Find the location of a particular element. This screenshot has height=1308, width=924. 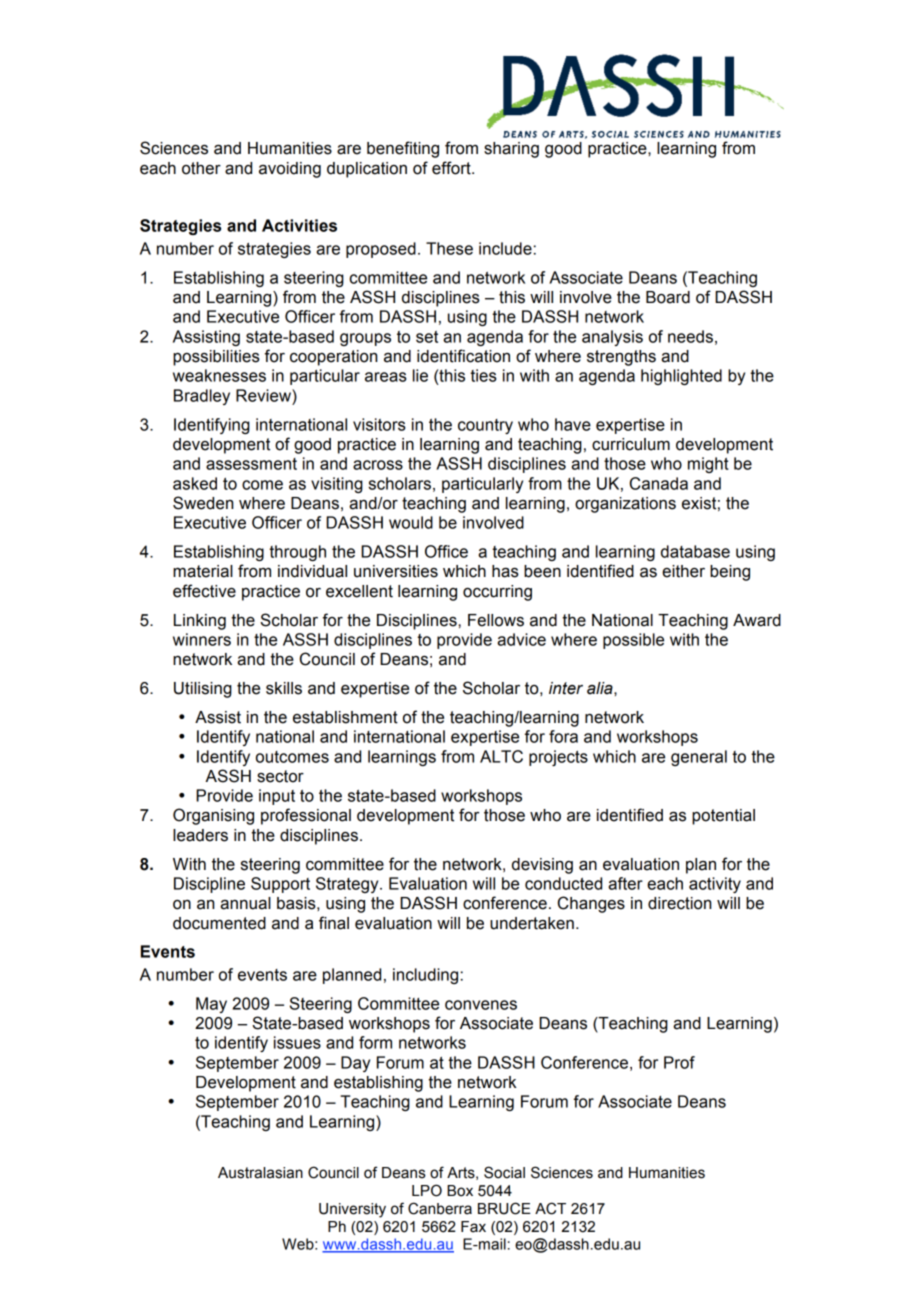

avoiding is located at coordinates (290, 170).
